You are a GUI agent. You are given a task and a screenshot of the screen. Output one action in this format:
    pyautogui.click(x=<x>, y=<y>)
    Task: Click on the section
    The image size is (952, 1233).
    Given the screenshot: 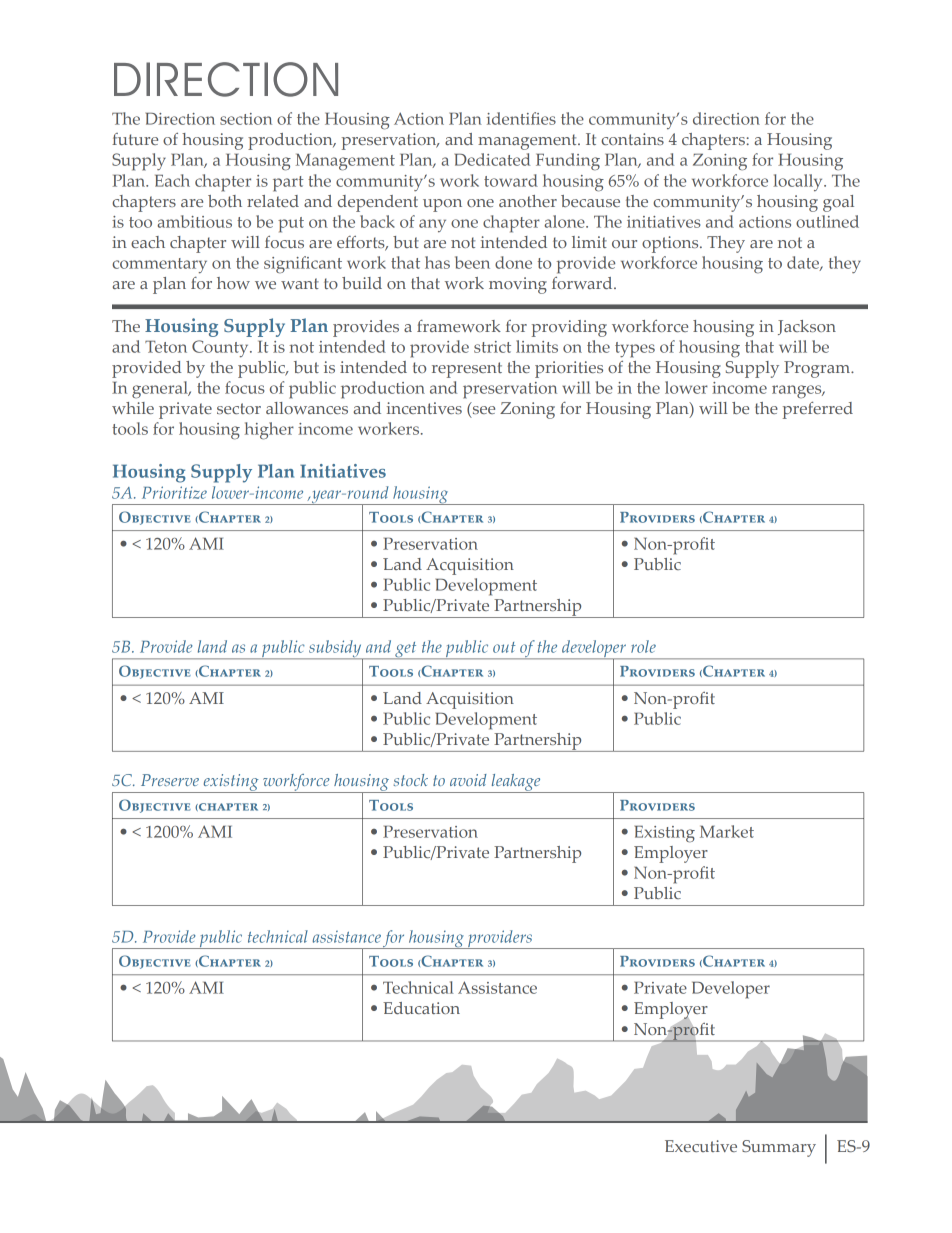 What is the action you would take?
    pyautogui.click(x=246, y=119)
